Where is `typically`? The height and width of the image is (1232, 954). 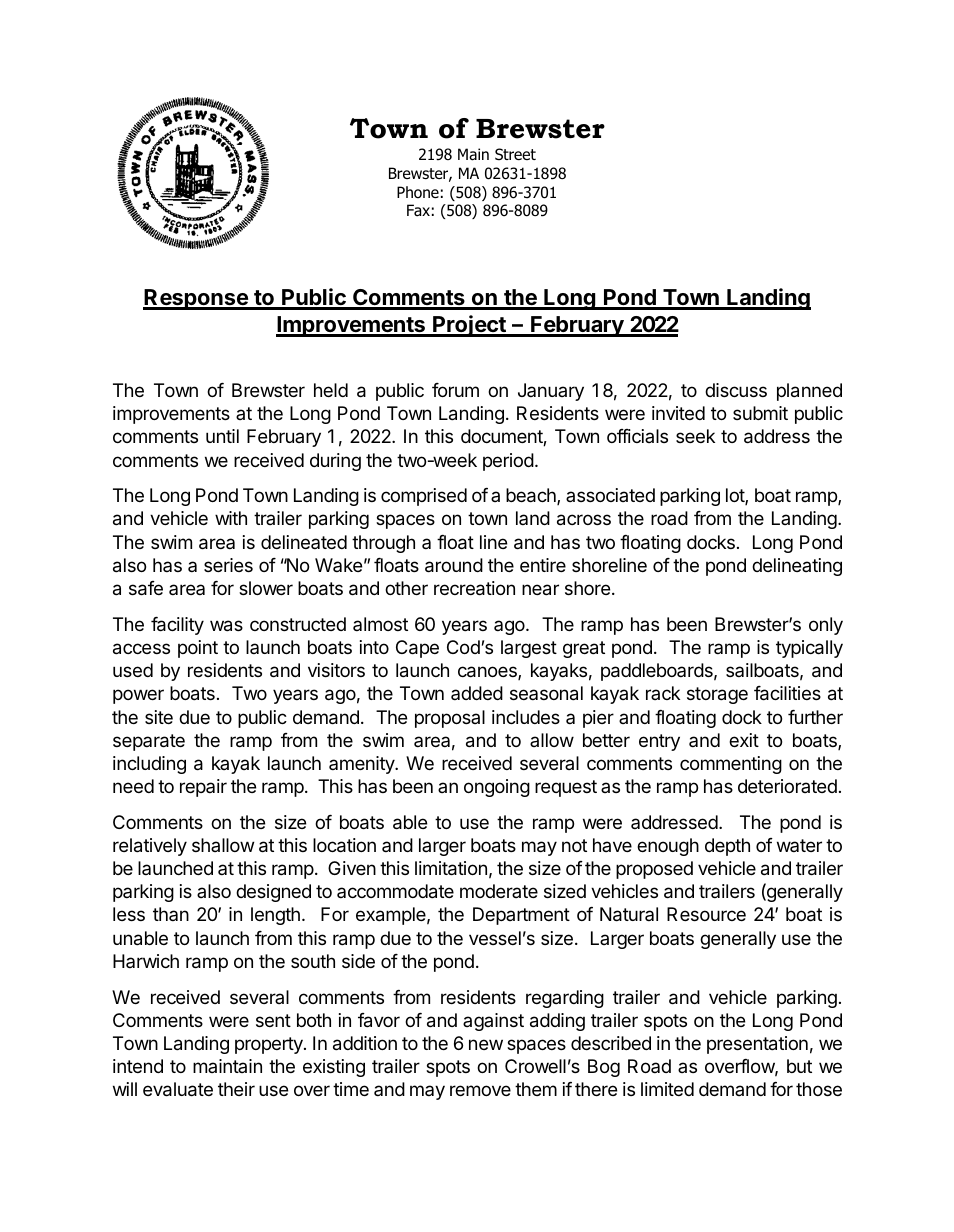 typically is located at coordinates (809, 649).
